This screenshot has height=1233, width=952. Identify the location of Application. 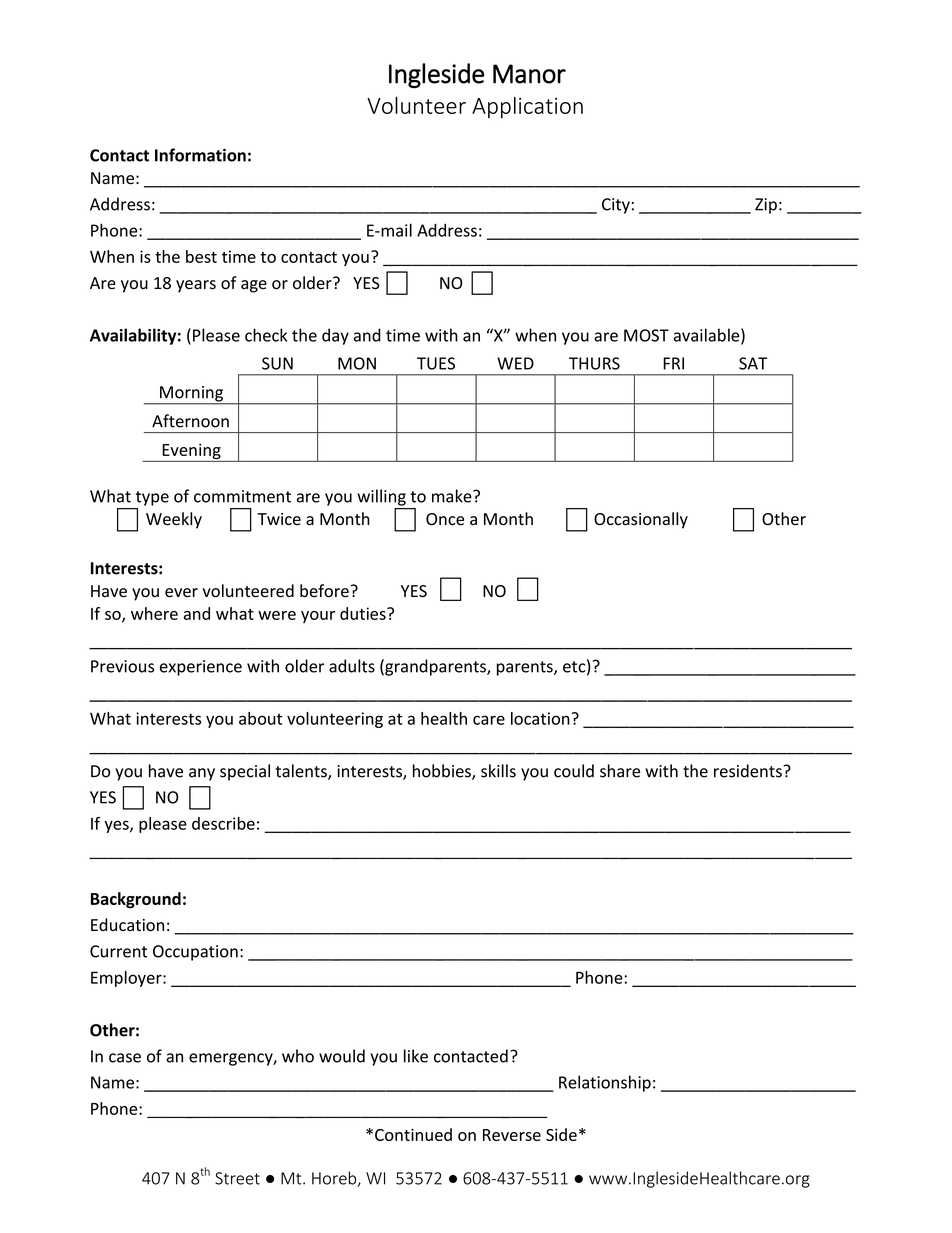
(527, 107).
